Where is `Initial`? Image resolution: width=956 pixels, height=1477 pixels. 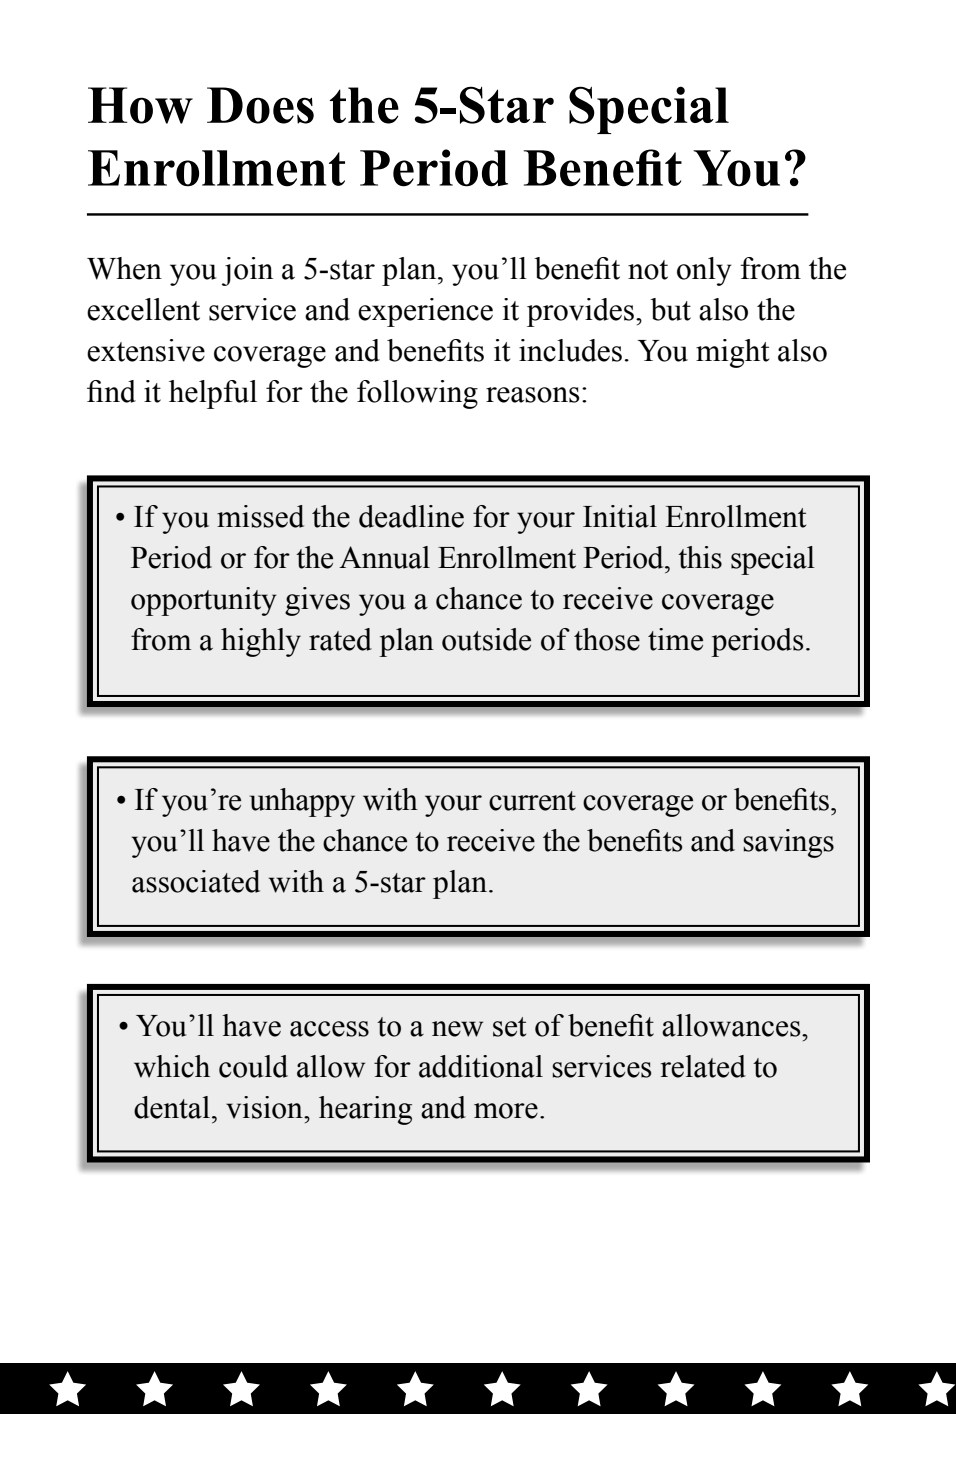 Initial is located at coordinates (620, 516).
